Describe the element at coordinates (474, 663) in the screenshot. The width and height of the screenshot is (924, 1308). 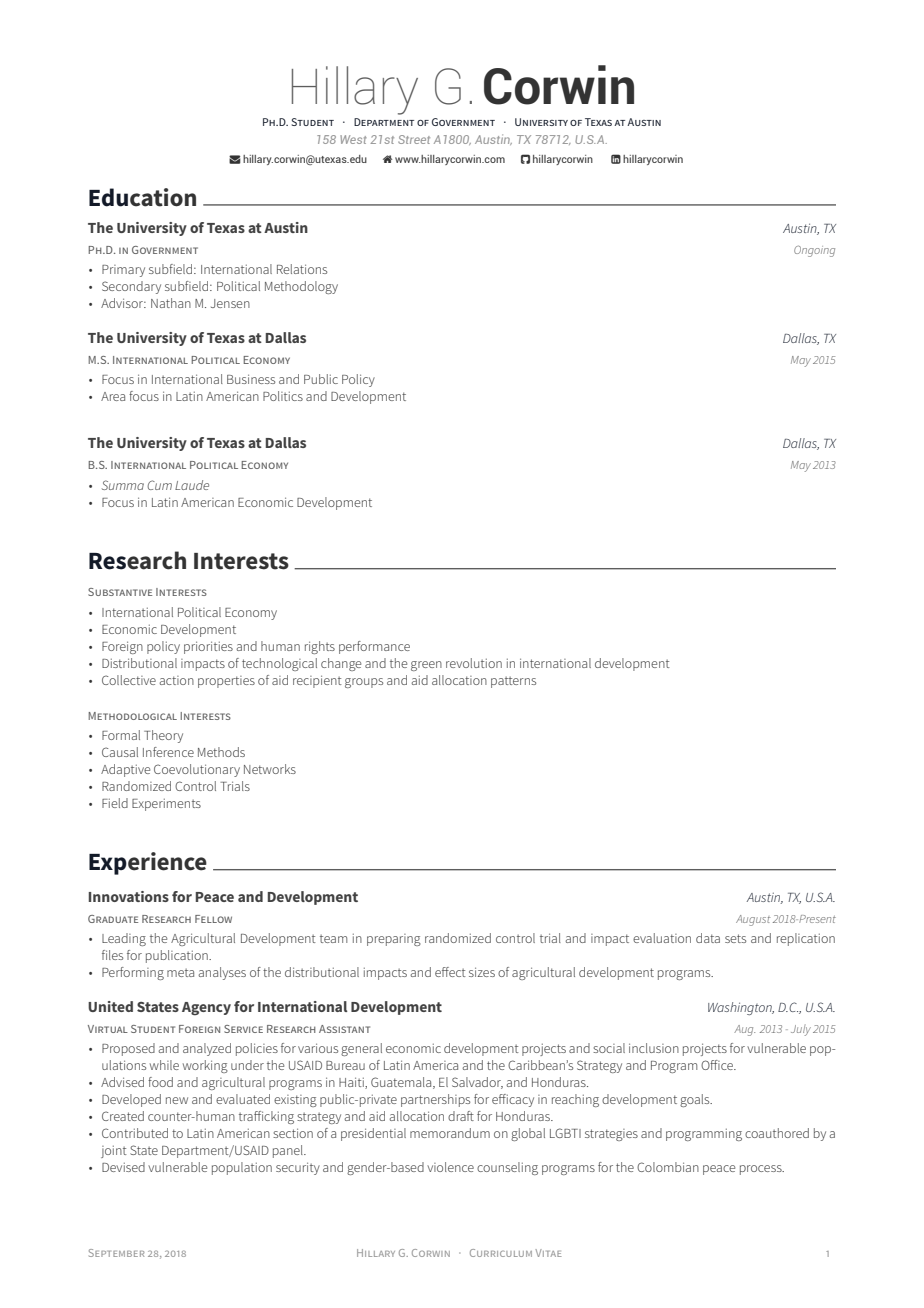
I see `revolution` at that location.
